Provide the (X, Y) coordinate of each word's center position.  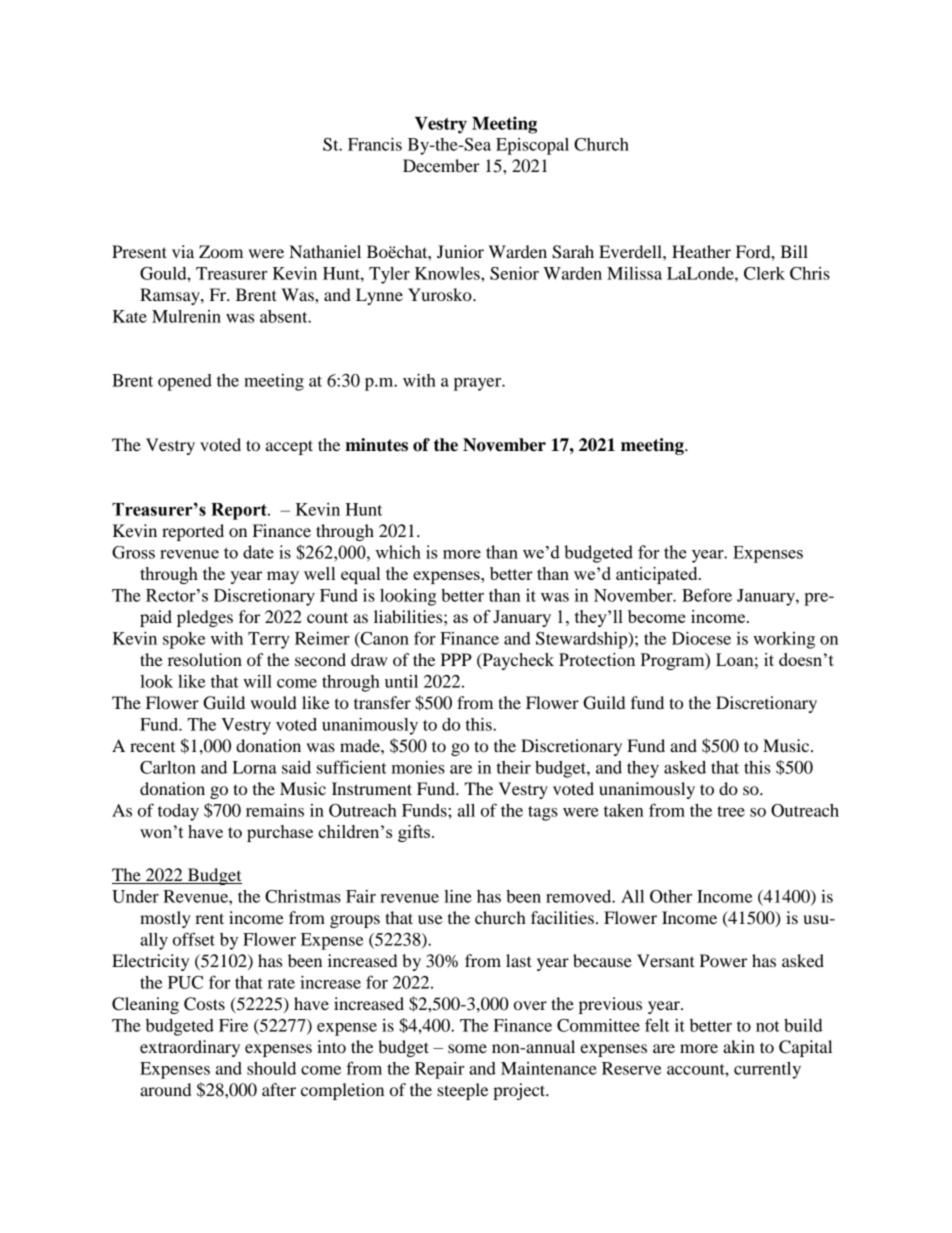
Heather (701, 251)
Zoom (221, 251)
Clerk (764, 273)
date (258, 552)
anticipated (658, 575)
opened (185, 382)
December (441, 165)
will (257, 681)
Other (671, 896)
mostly (165, 919)
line (458, 896)
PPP (456, 659)
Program (673, 661)
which (398, 552)
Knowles (448, 273)
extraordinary (190, 1048)
